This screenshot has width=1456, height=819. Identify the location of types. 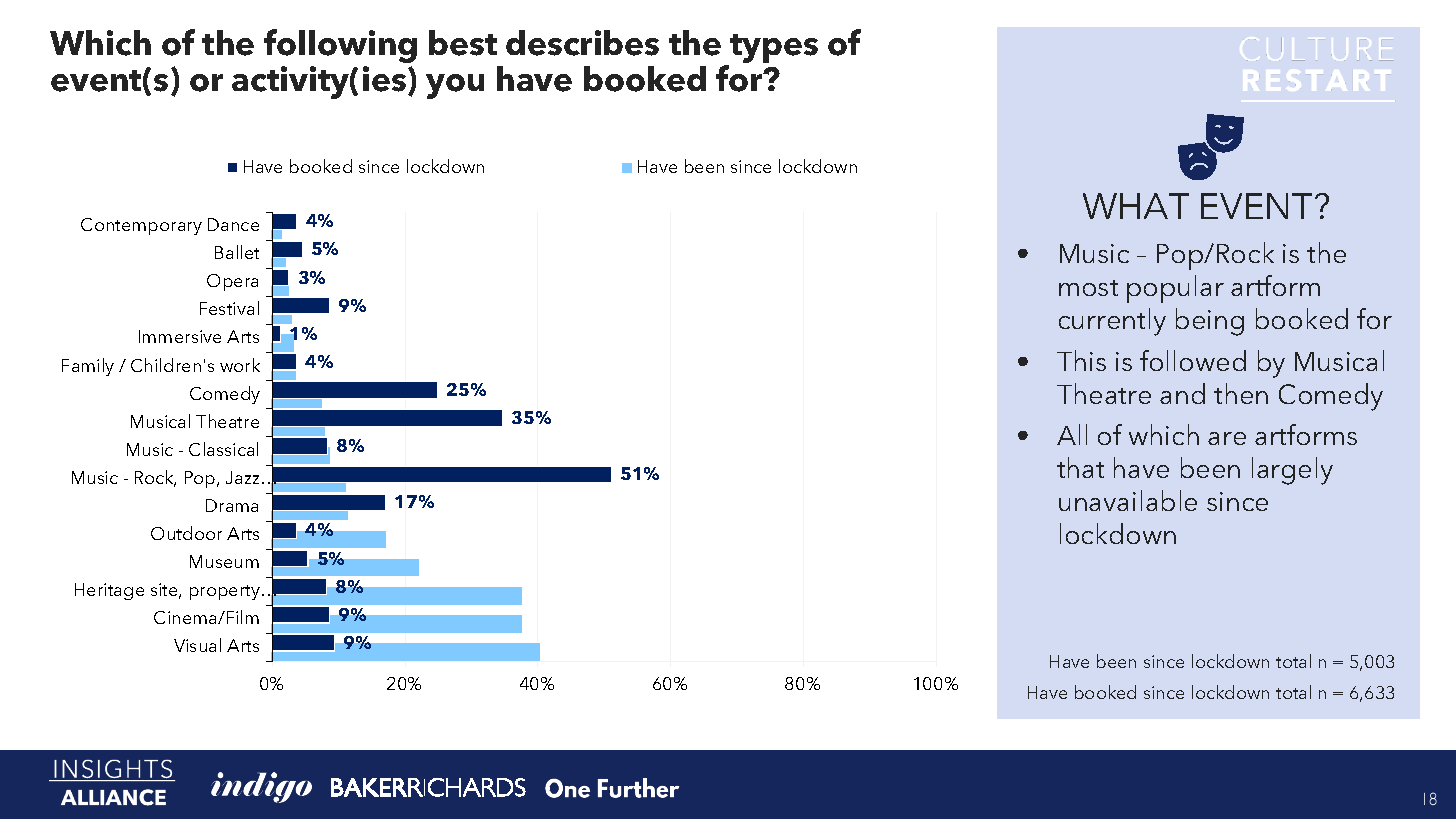
(773, 50).
